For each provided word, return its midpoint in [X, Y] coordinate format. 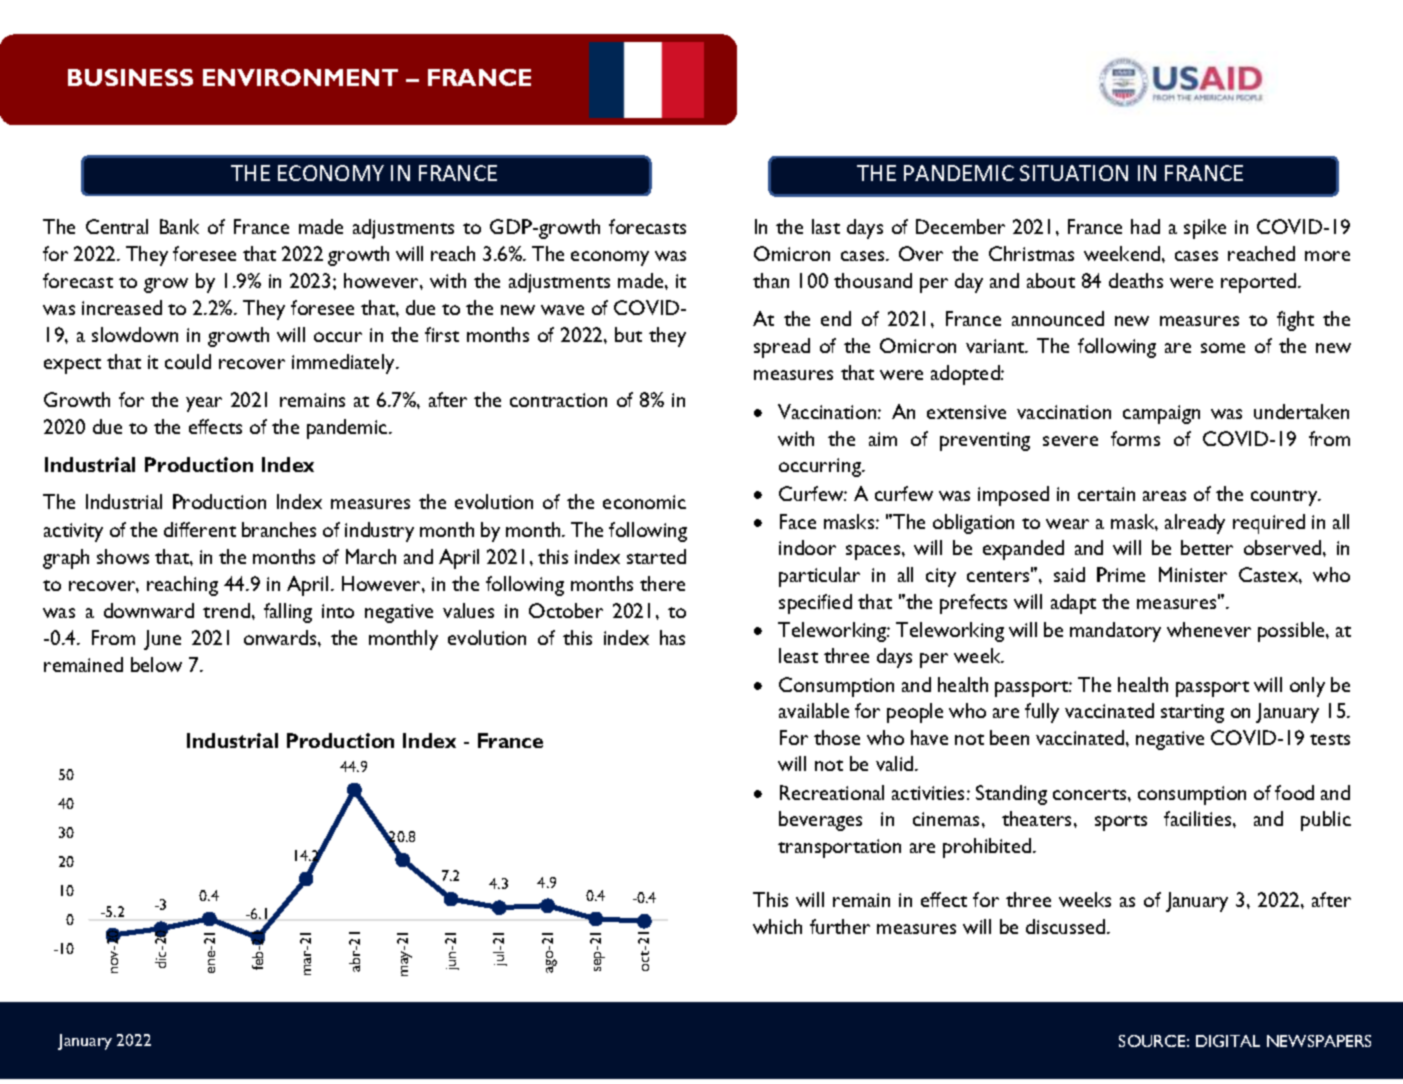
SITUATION [1074, 173]
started [656, 556]
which [777, 926]
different [200, 529]
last [826, 226]
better [1207, 547]
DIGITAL [1228, 1041]
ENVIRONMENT [300, 77]
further [840, 926]
